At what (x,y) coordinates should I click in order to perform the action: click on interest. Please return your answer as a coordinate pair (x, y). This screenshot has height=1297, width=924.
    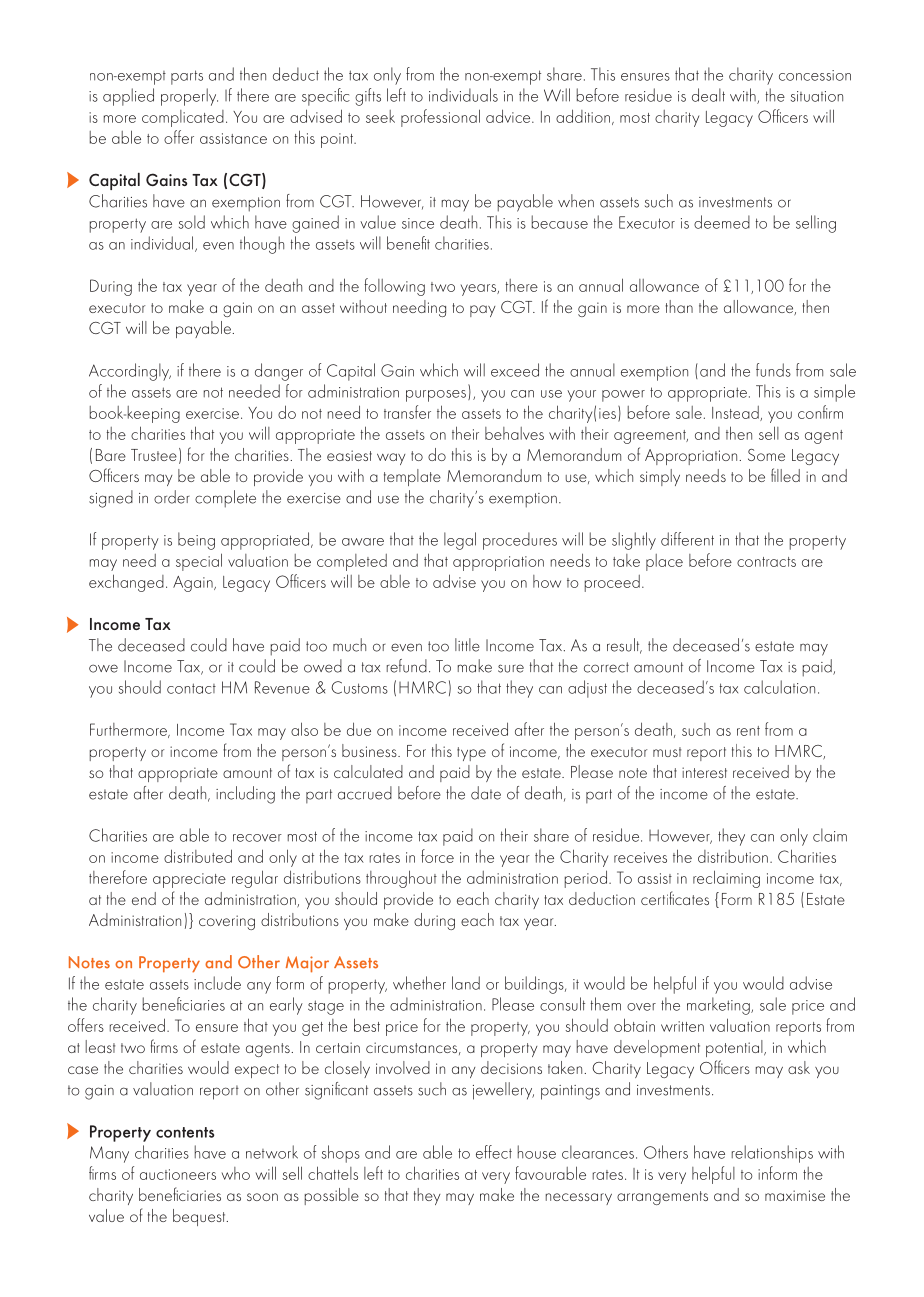
    Looking at the image, I should click on (704, 772).
